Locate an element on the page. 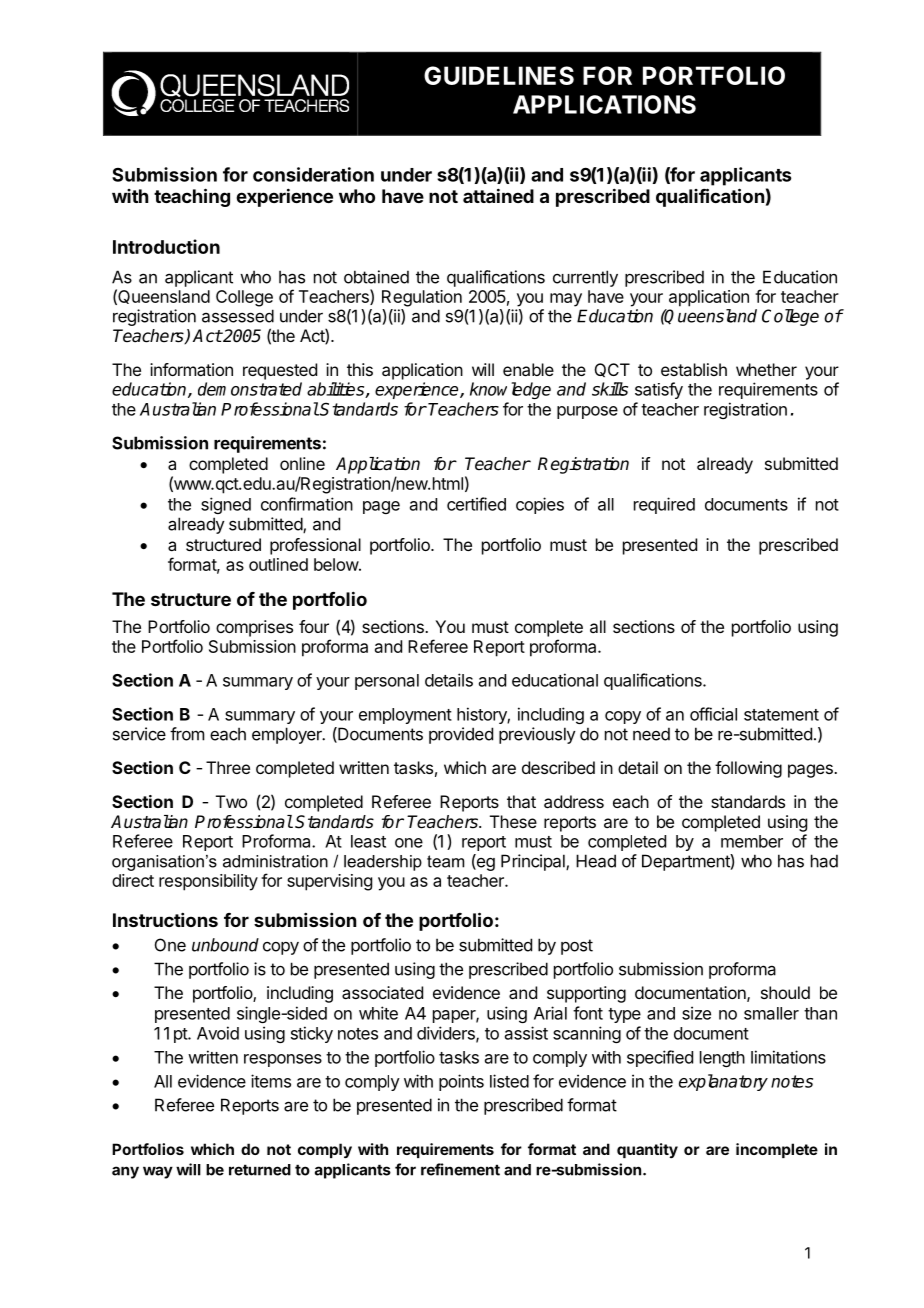 This document has width=924, height=1308. comprises is located at coordinates (254, 628).
